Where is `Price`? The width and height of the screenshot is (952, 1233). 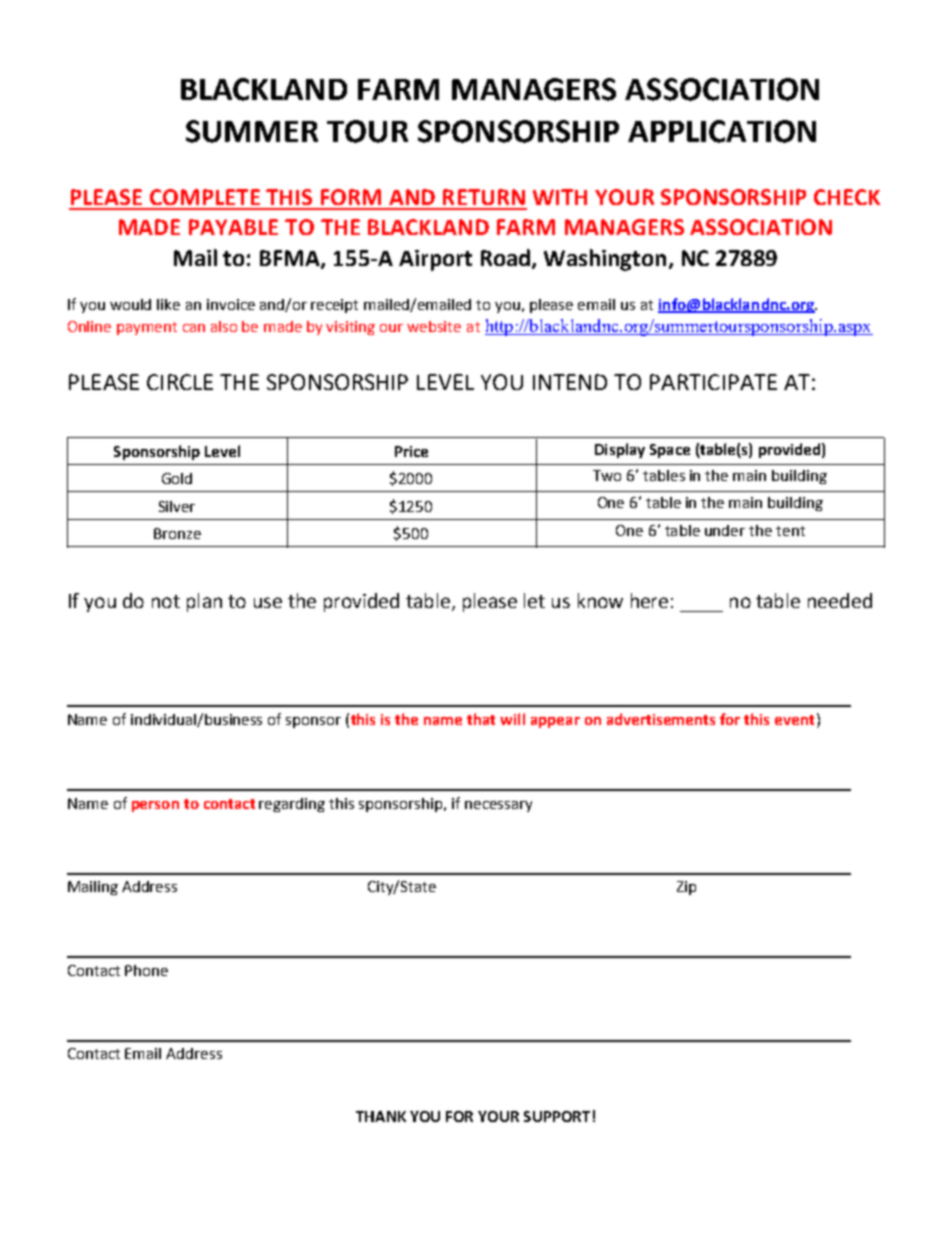 Price is located at coordinates (411, 451).
